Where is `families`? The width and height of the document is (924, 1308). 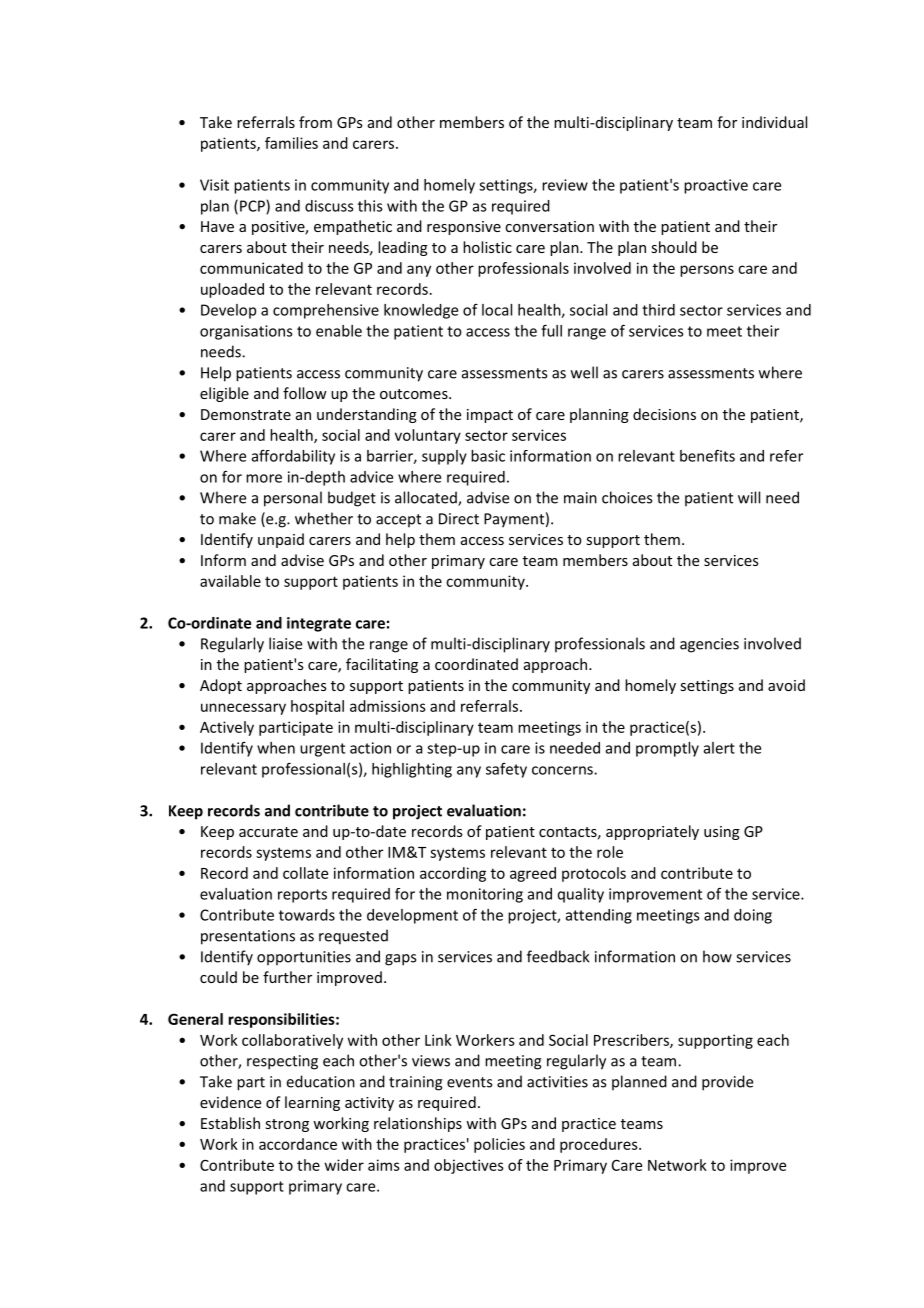 families is located at coordinates (291, 143).
